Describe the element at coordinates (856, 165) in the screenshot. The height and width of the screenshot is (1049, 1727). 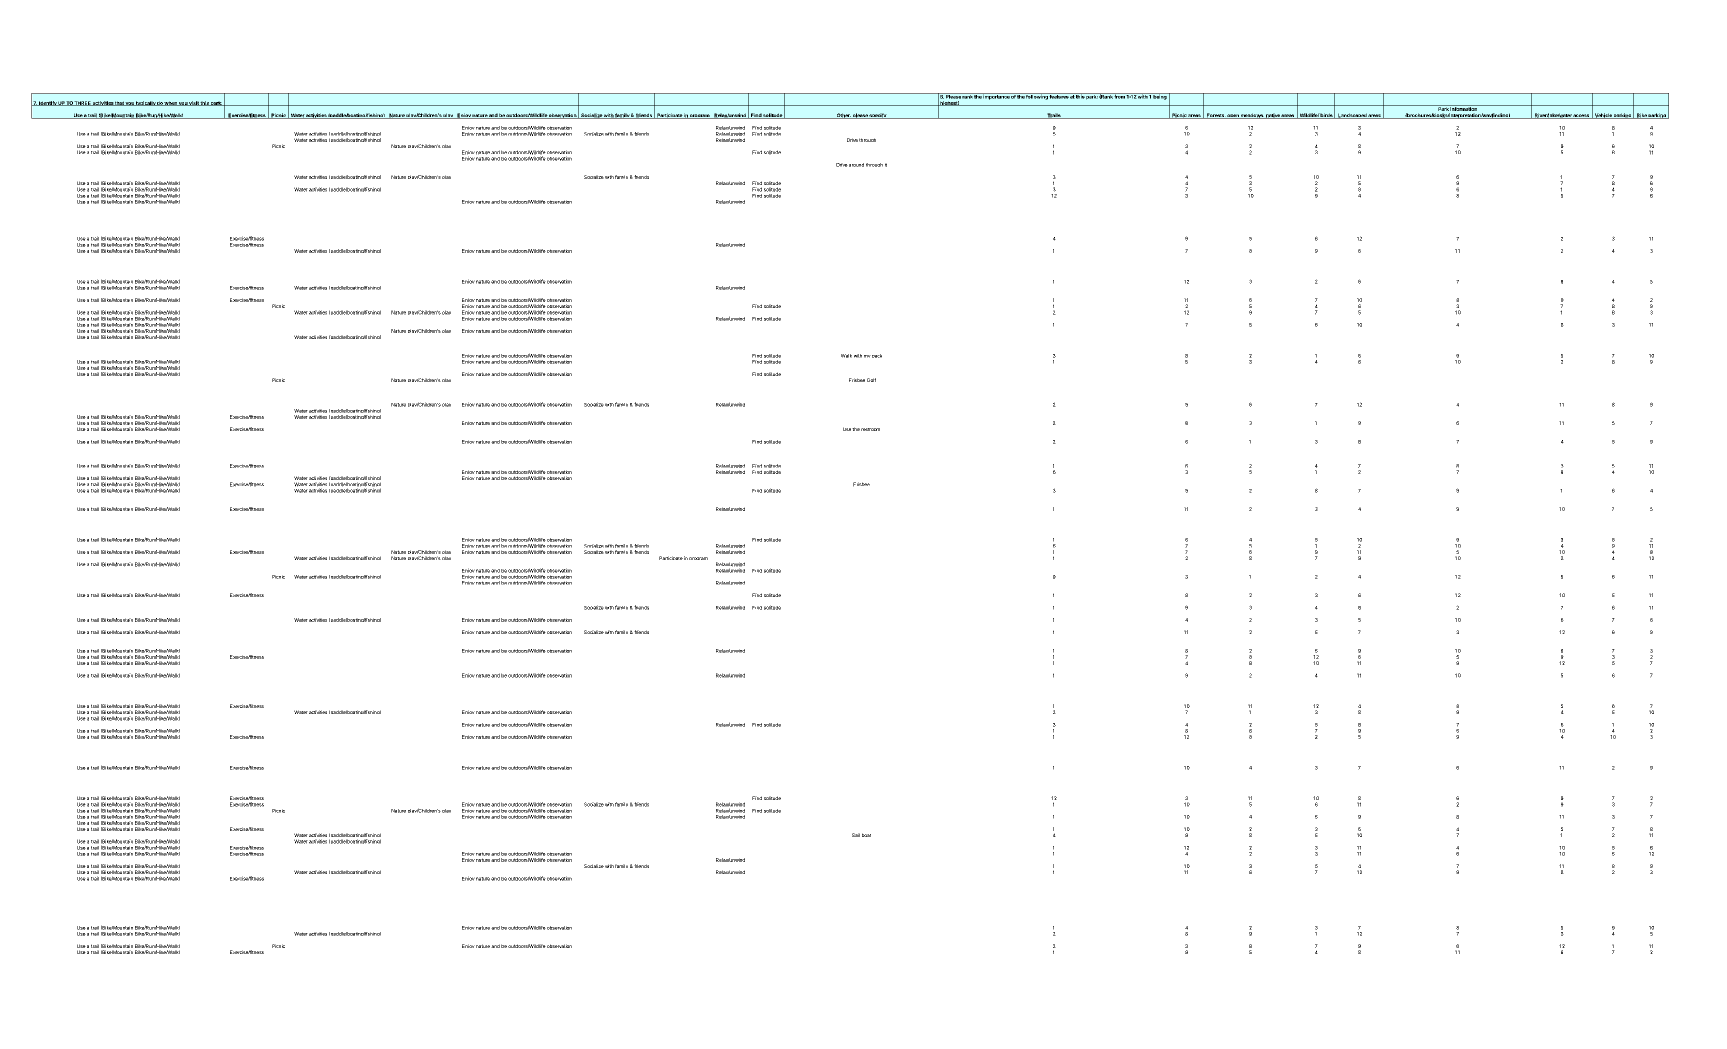
I see `around` at that location.
